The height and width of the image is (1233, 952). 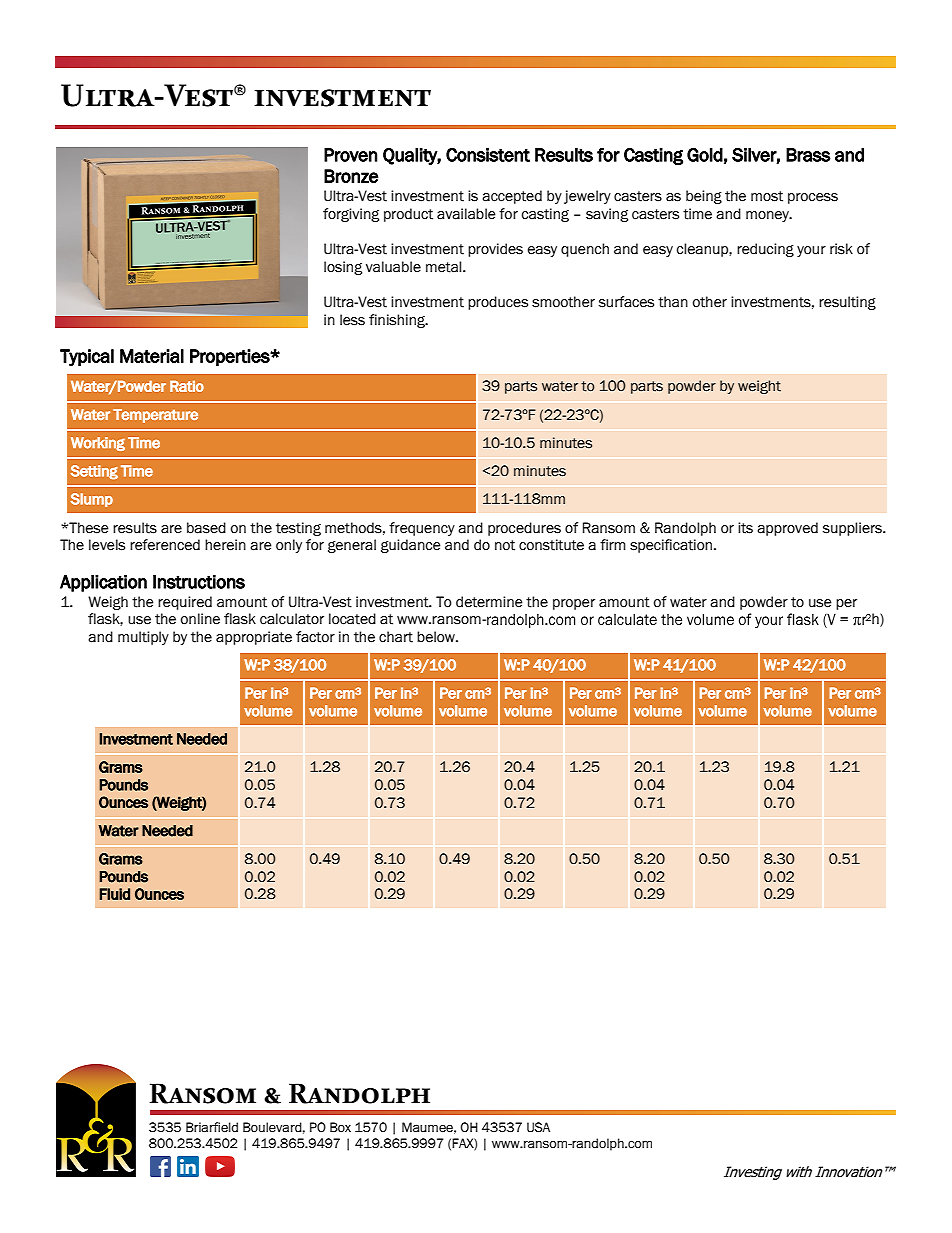 I want to click on specification, so click(x=671, y=546).
